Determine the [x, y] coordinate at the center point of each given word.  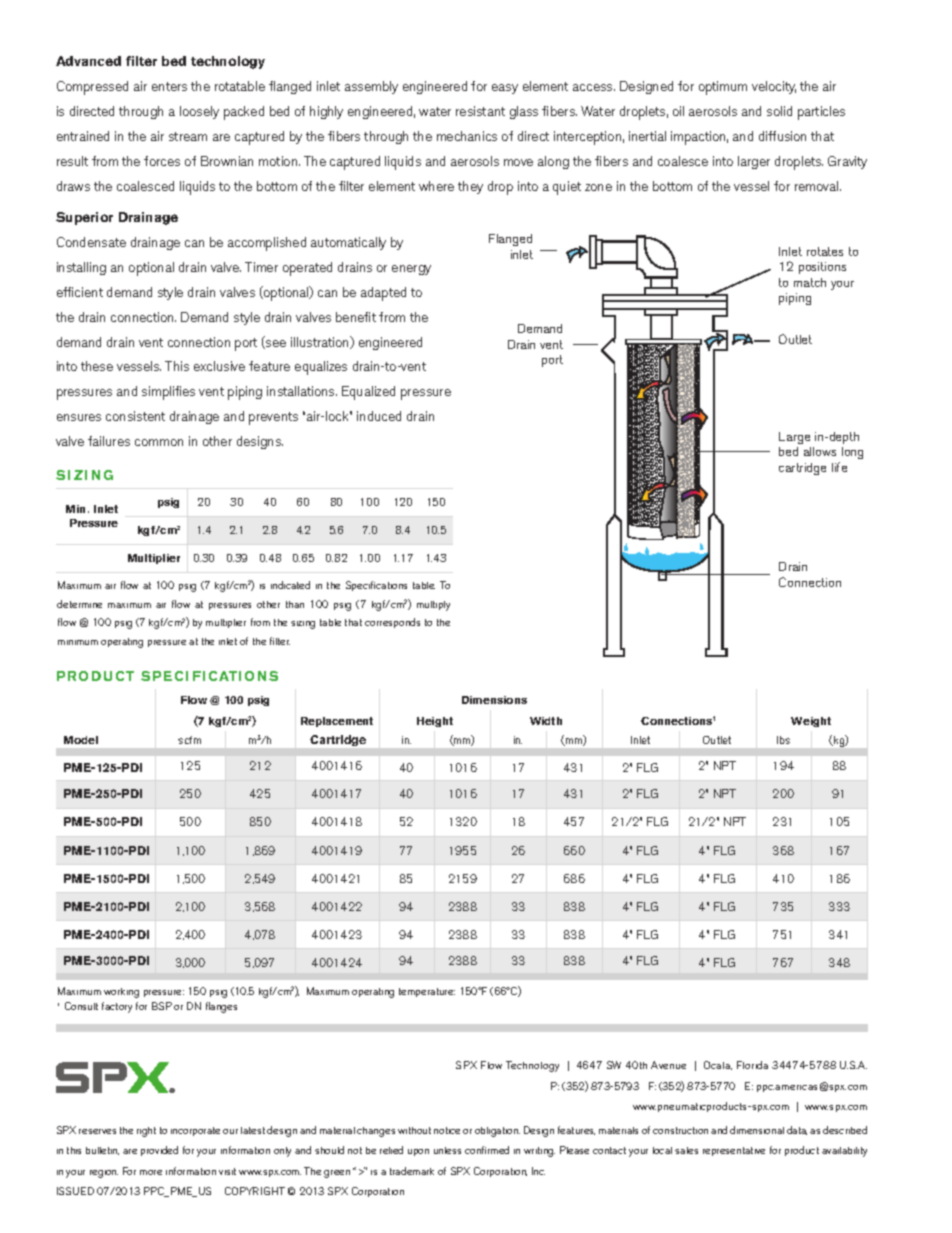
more [151, 1172]
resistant [480, 111]
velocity [774, 87]
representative [734, 1151]
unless [447, 1150]
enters [169, 86]
